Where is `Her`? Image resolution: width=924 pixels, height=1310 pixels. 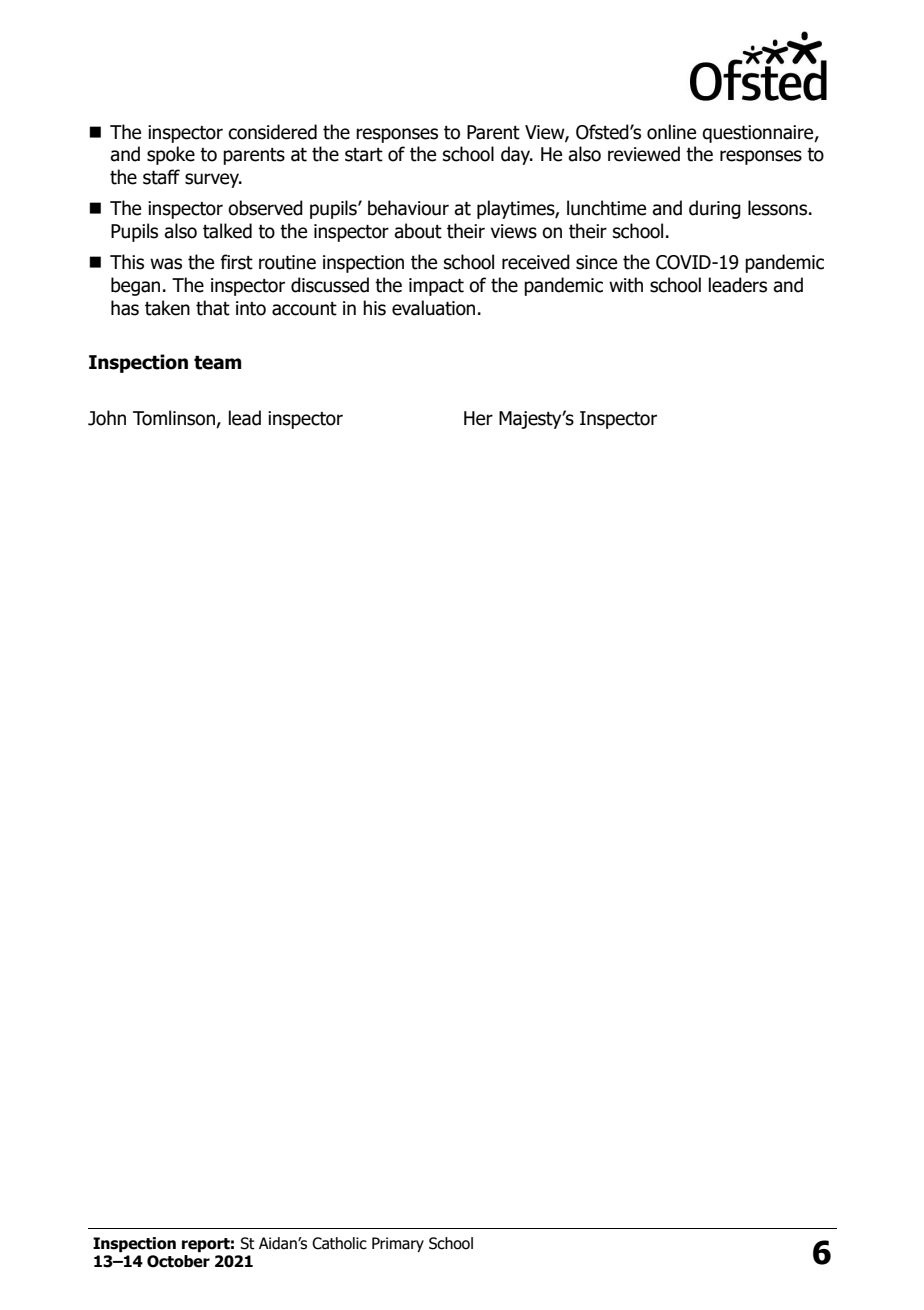
Her is located at coordinates (478, 418).
